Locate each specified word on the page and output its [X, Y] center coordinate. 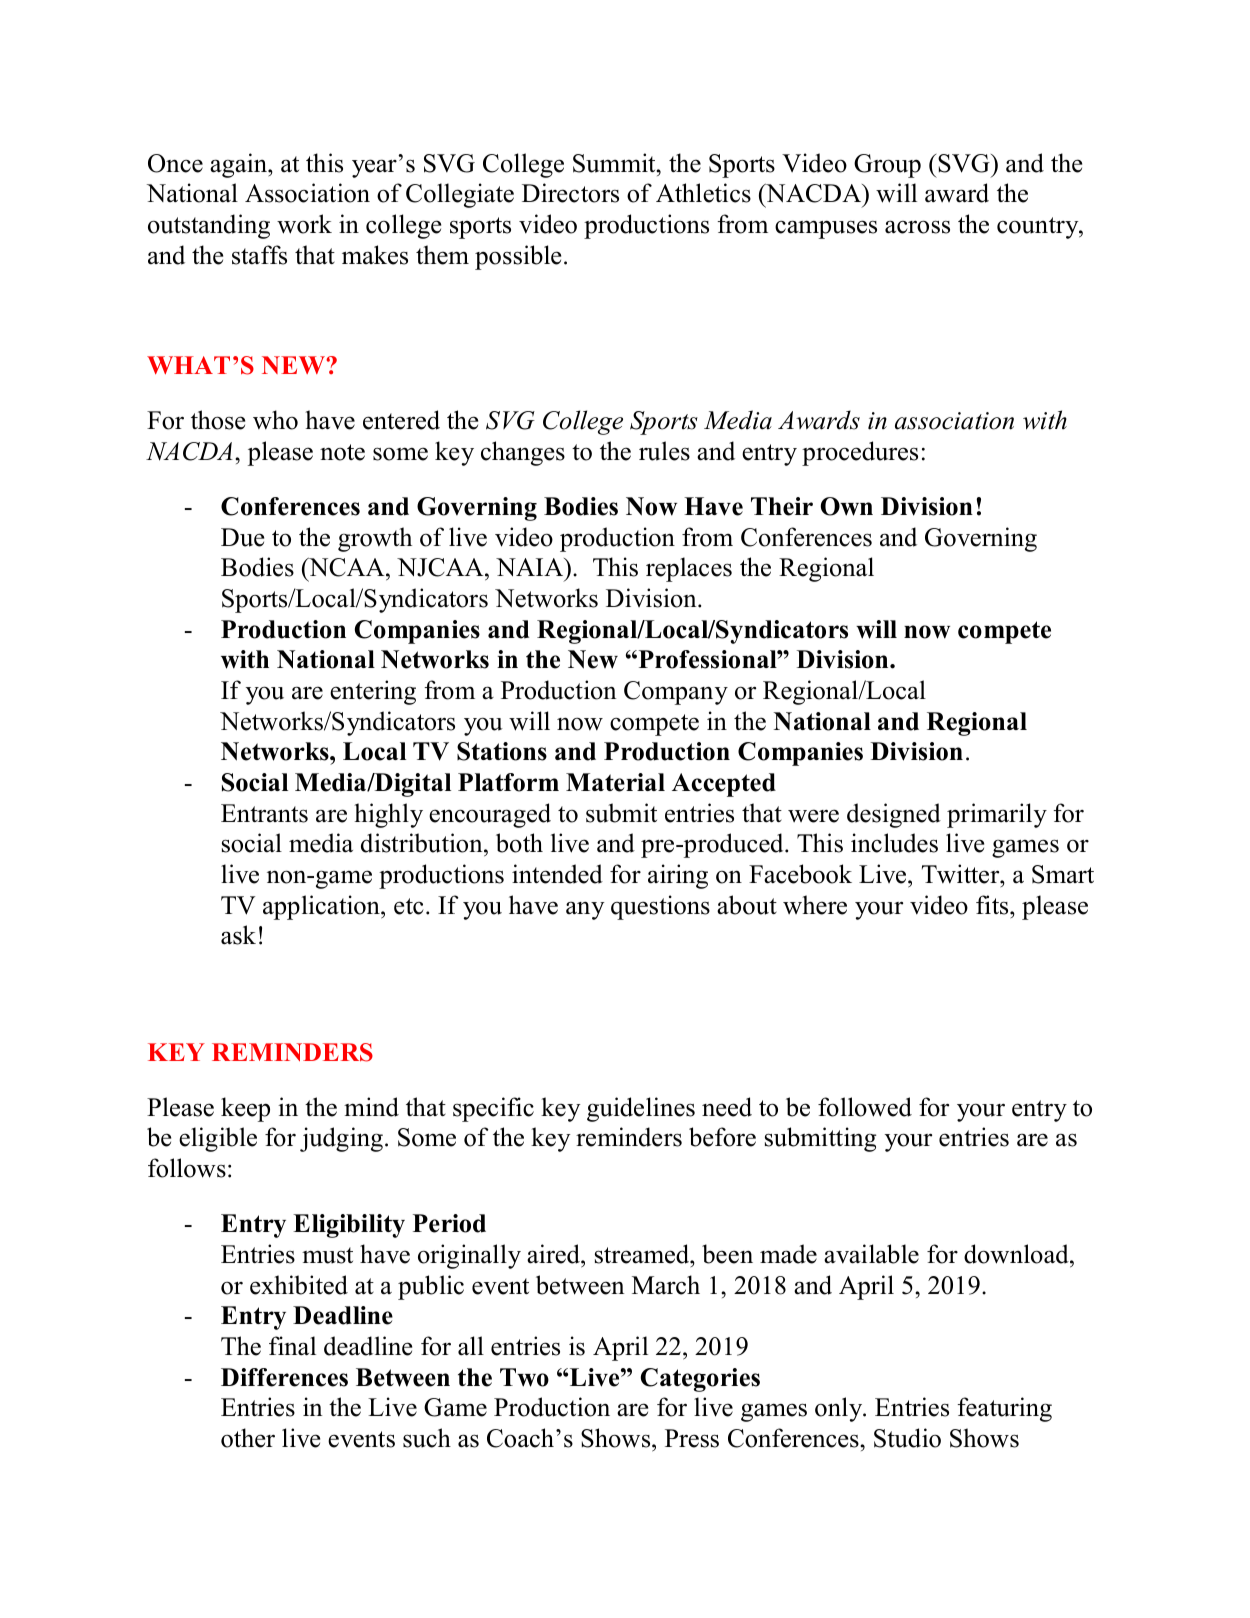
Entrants [264, 813]
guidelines [641, 1109]
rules [664, 451]
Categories [700, 1380]
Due [242, 537]
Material [615, 782]
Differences [284, 1377]
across [917, 227]
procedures [860, 453]
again [239, 165]
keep [245, 1109]
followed [865, 1107]
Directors [570, 193]
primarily [997, 815]
